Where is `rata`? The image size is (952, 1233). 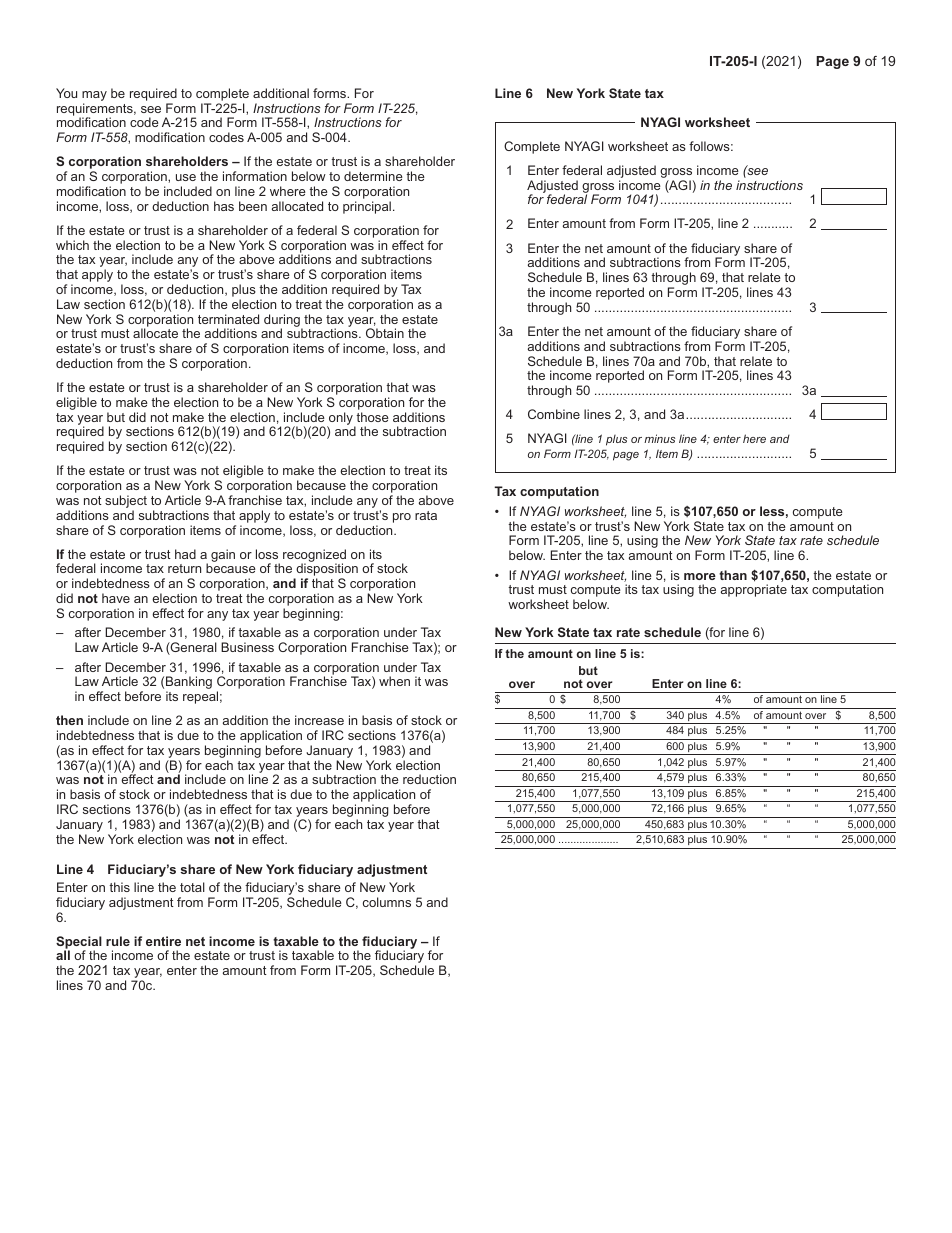 rata is located at coordinates (426, 515).
